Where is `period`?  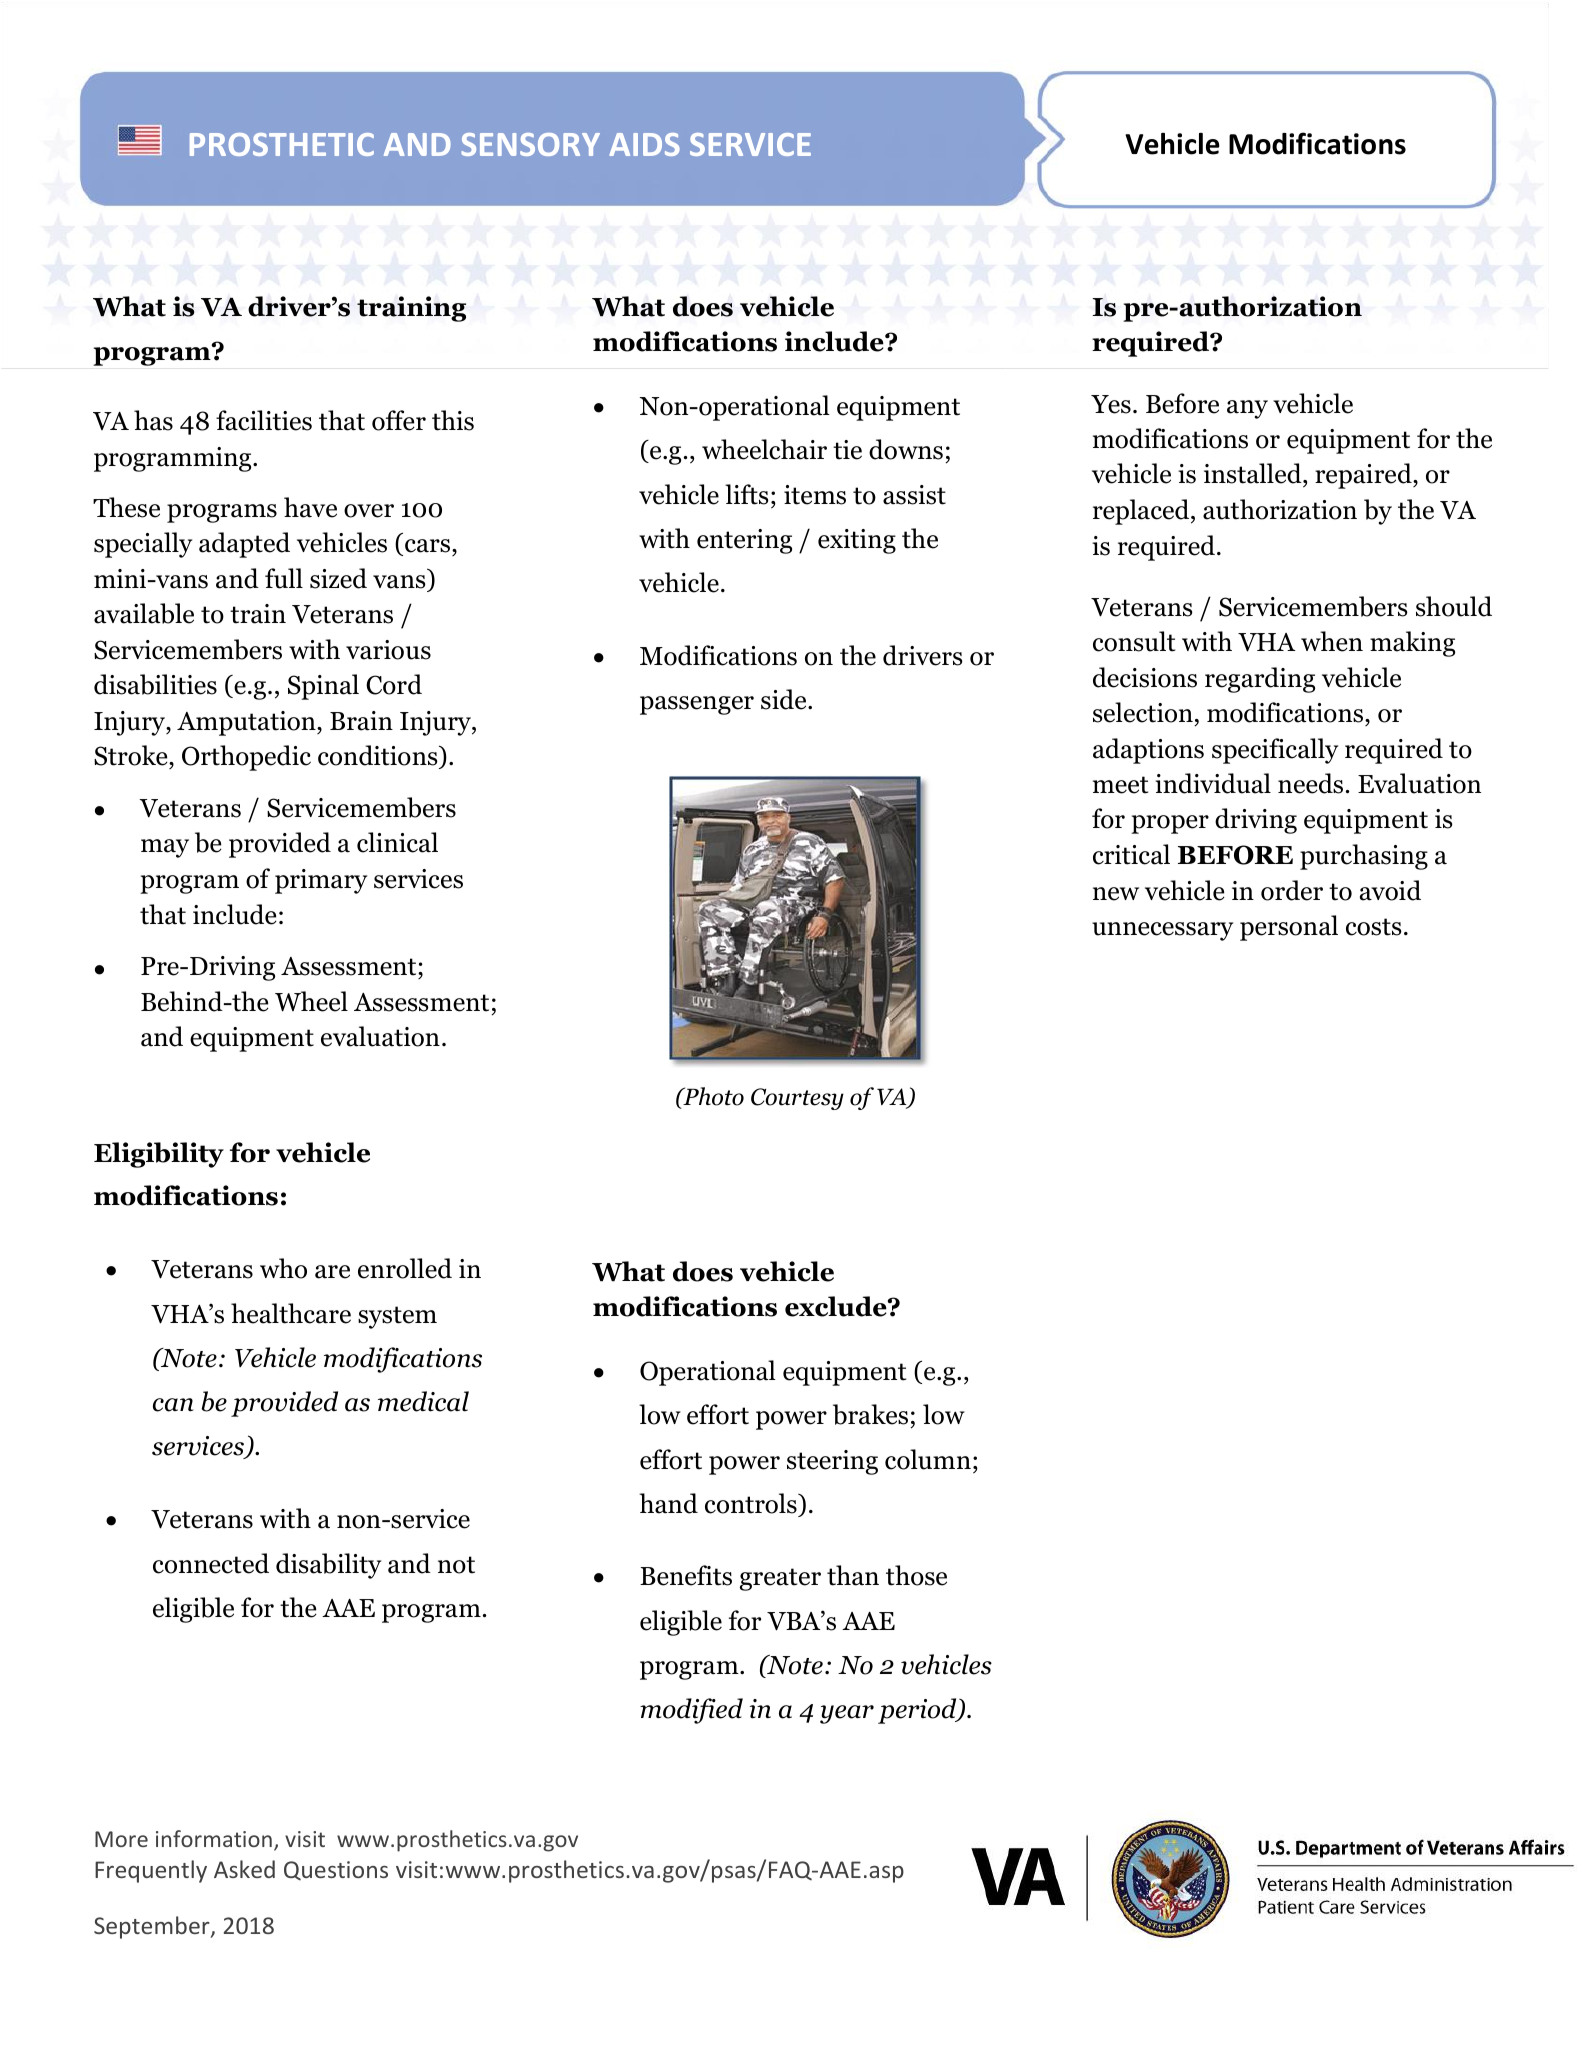 period is located at coordinates (918, 1711).
